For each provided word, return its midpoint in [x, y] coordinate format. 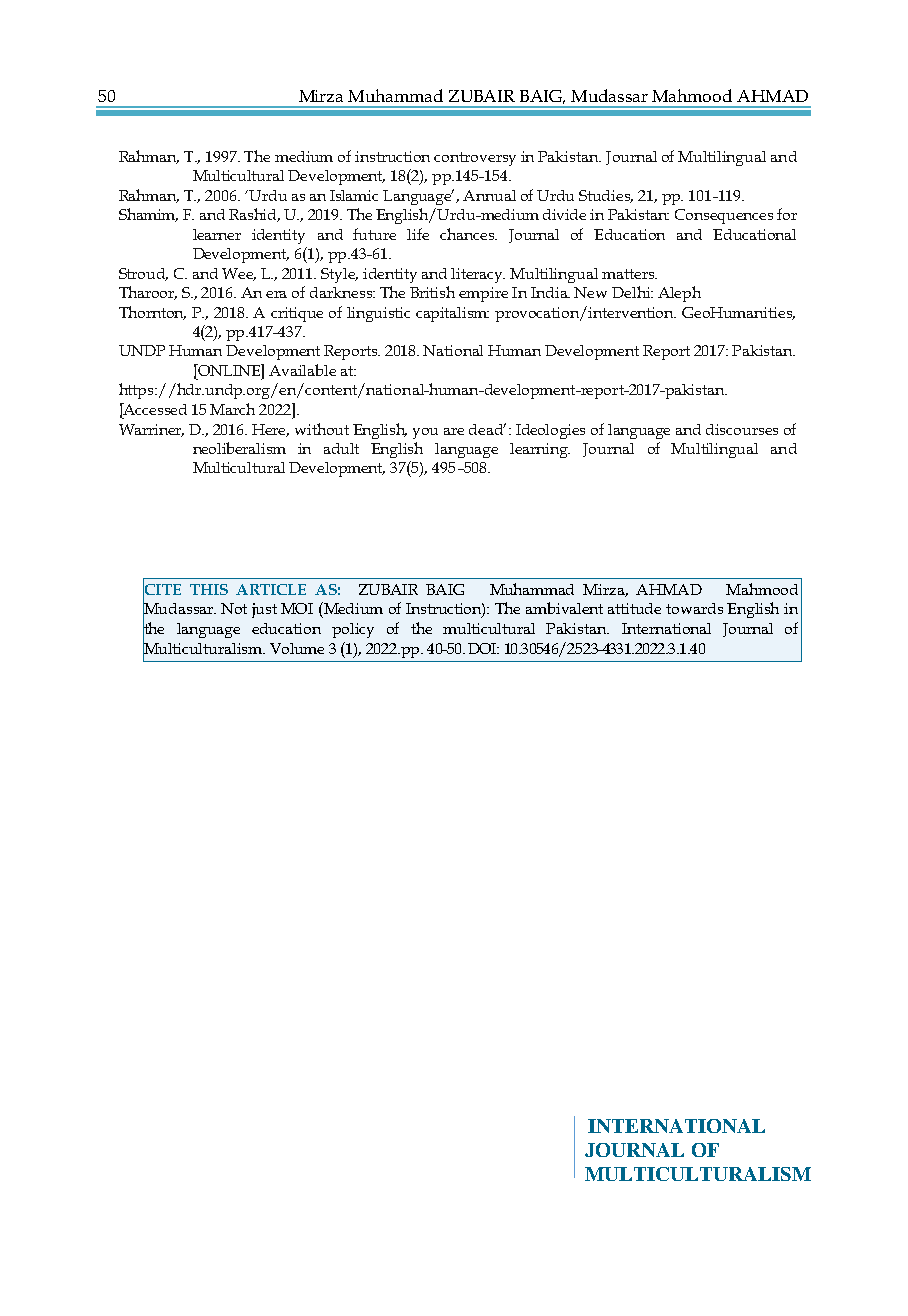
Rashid [254, 215]
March [232, 409]
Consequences [724, 216]
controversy [475, 159]
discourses [742, 429]
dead [487, 429]
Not [234, 608]
